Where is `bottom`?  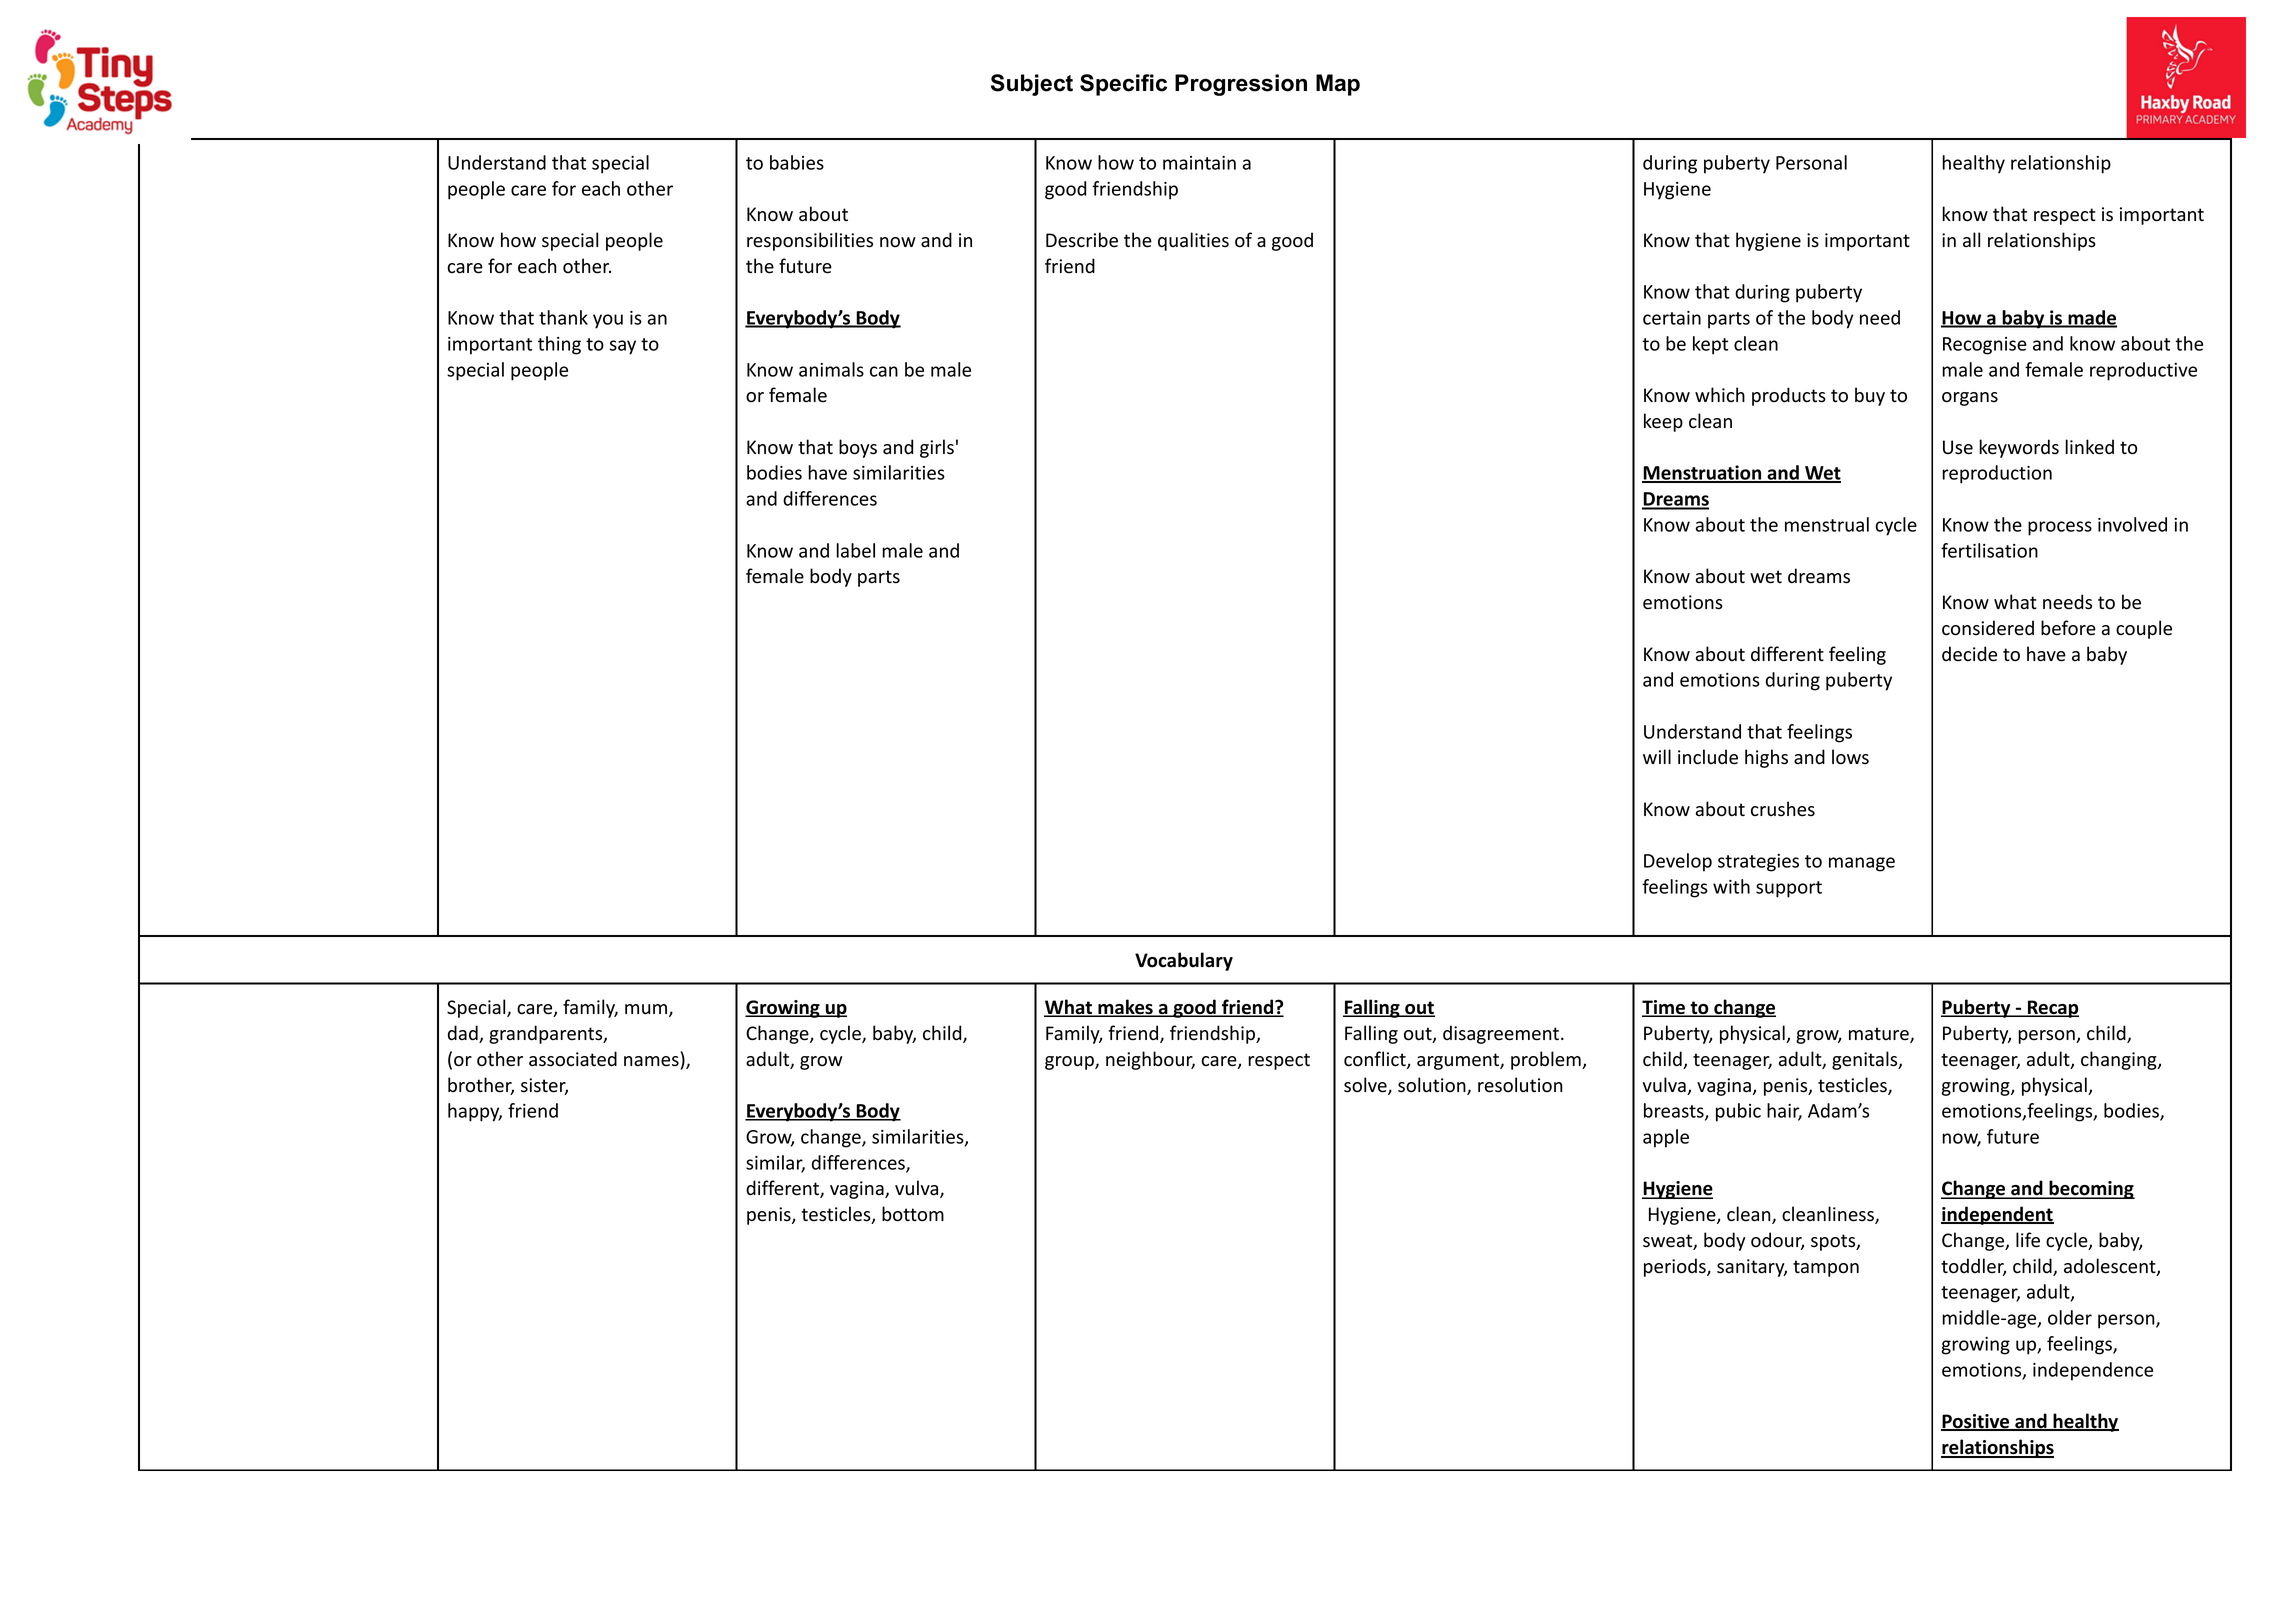
bottom is located at coordinates (913, 1214).
